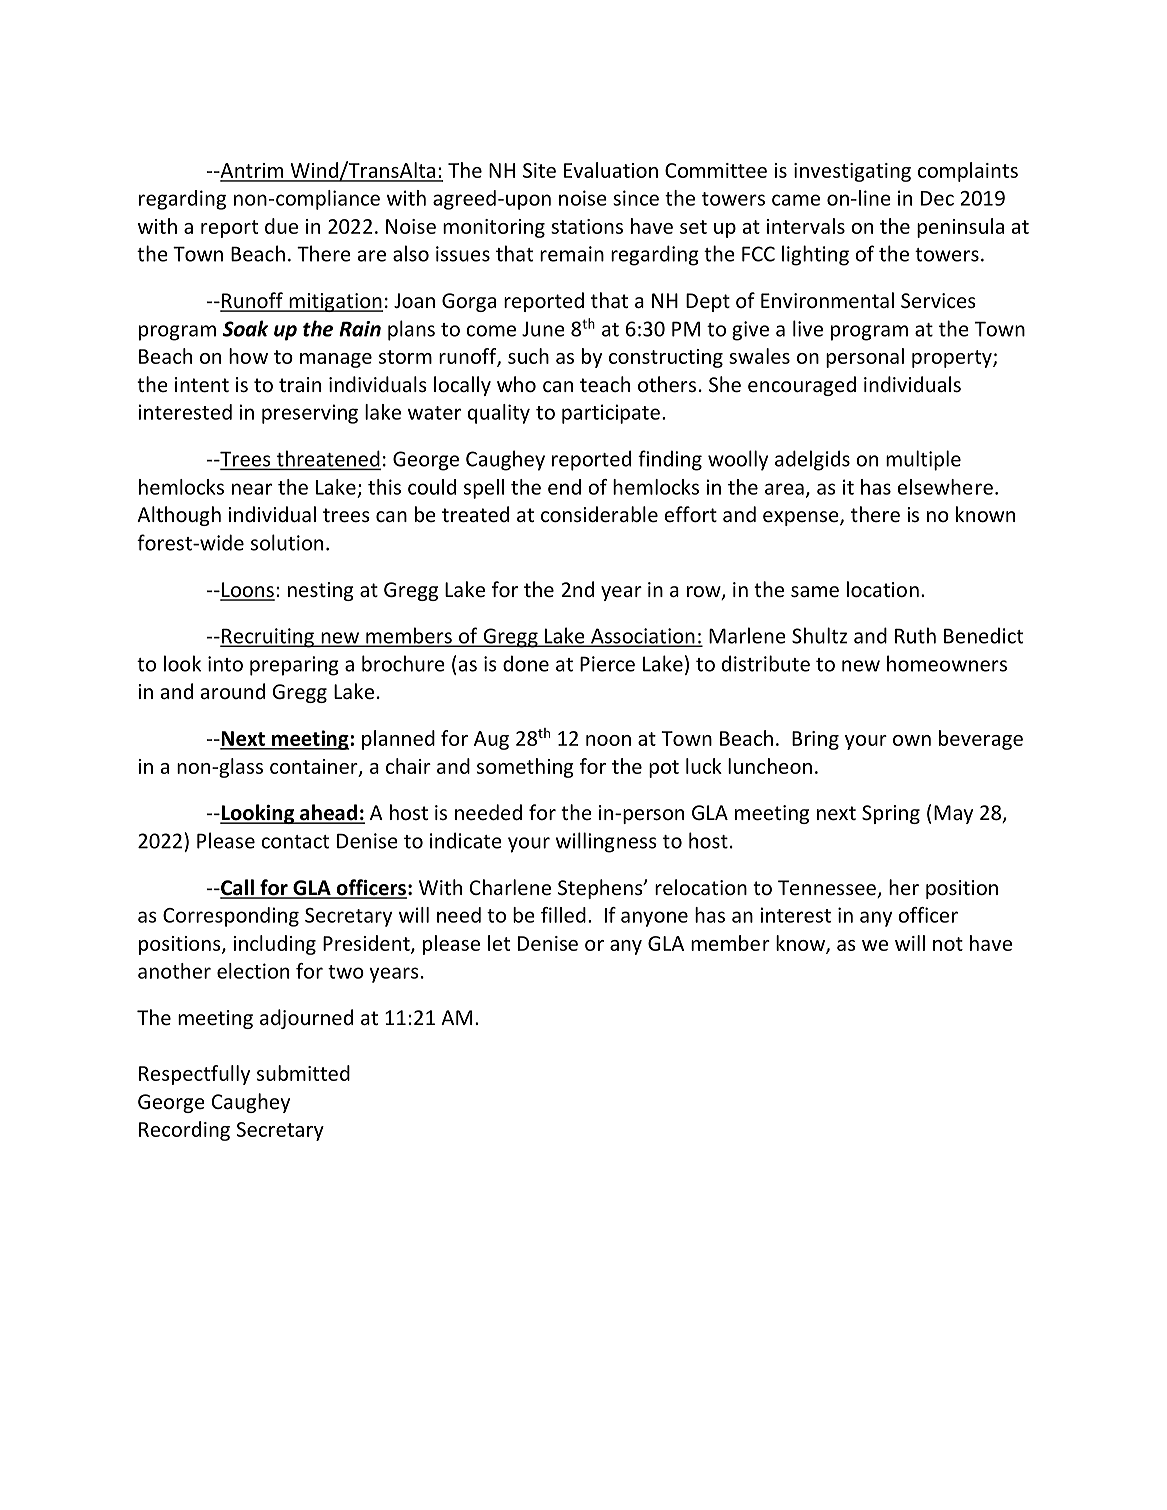 This screenshot has width=1167, height=1510. Describe the element at coordinates (608, 740) in the screenshot. I see `noon` at that location.
